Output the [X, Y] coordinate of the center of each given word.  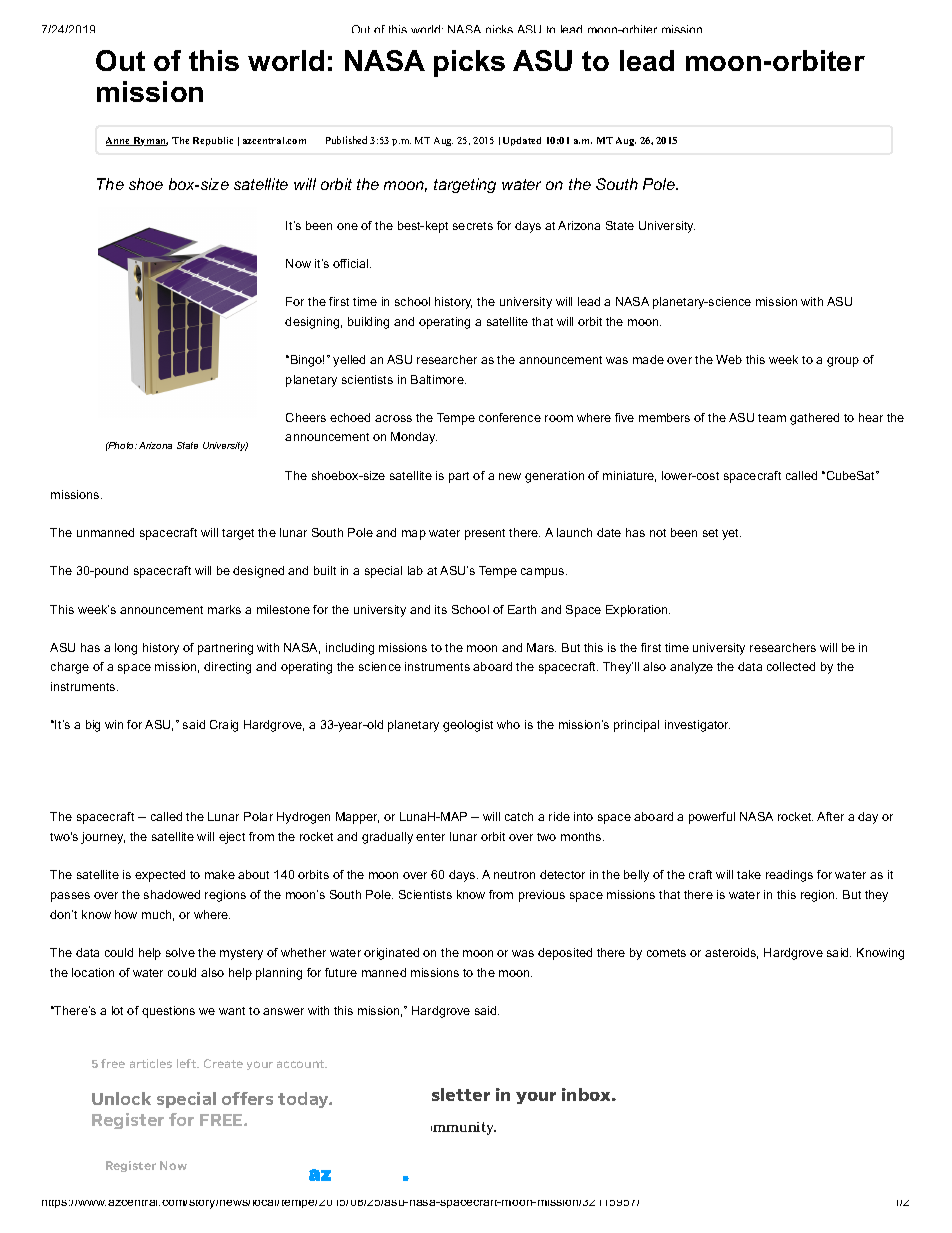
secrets [473, 226]
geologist [468, 726]
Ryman [150, 141]
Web [729, 359]
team [772, 418]
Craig [224, 726]
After [830, 816]
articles [151, 1063]
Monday [414, 438]
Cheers [306, 417]
